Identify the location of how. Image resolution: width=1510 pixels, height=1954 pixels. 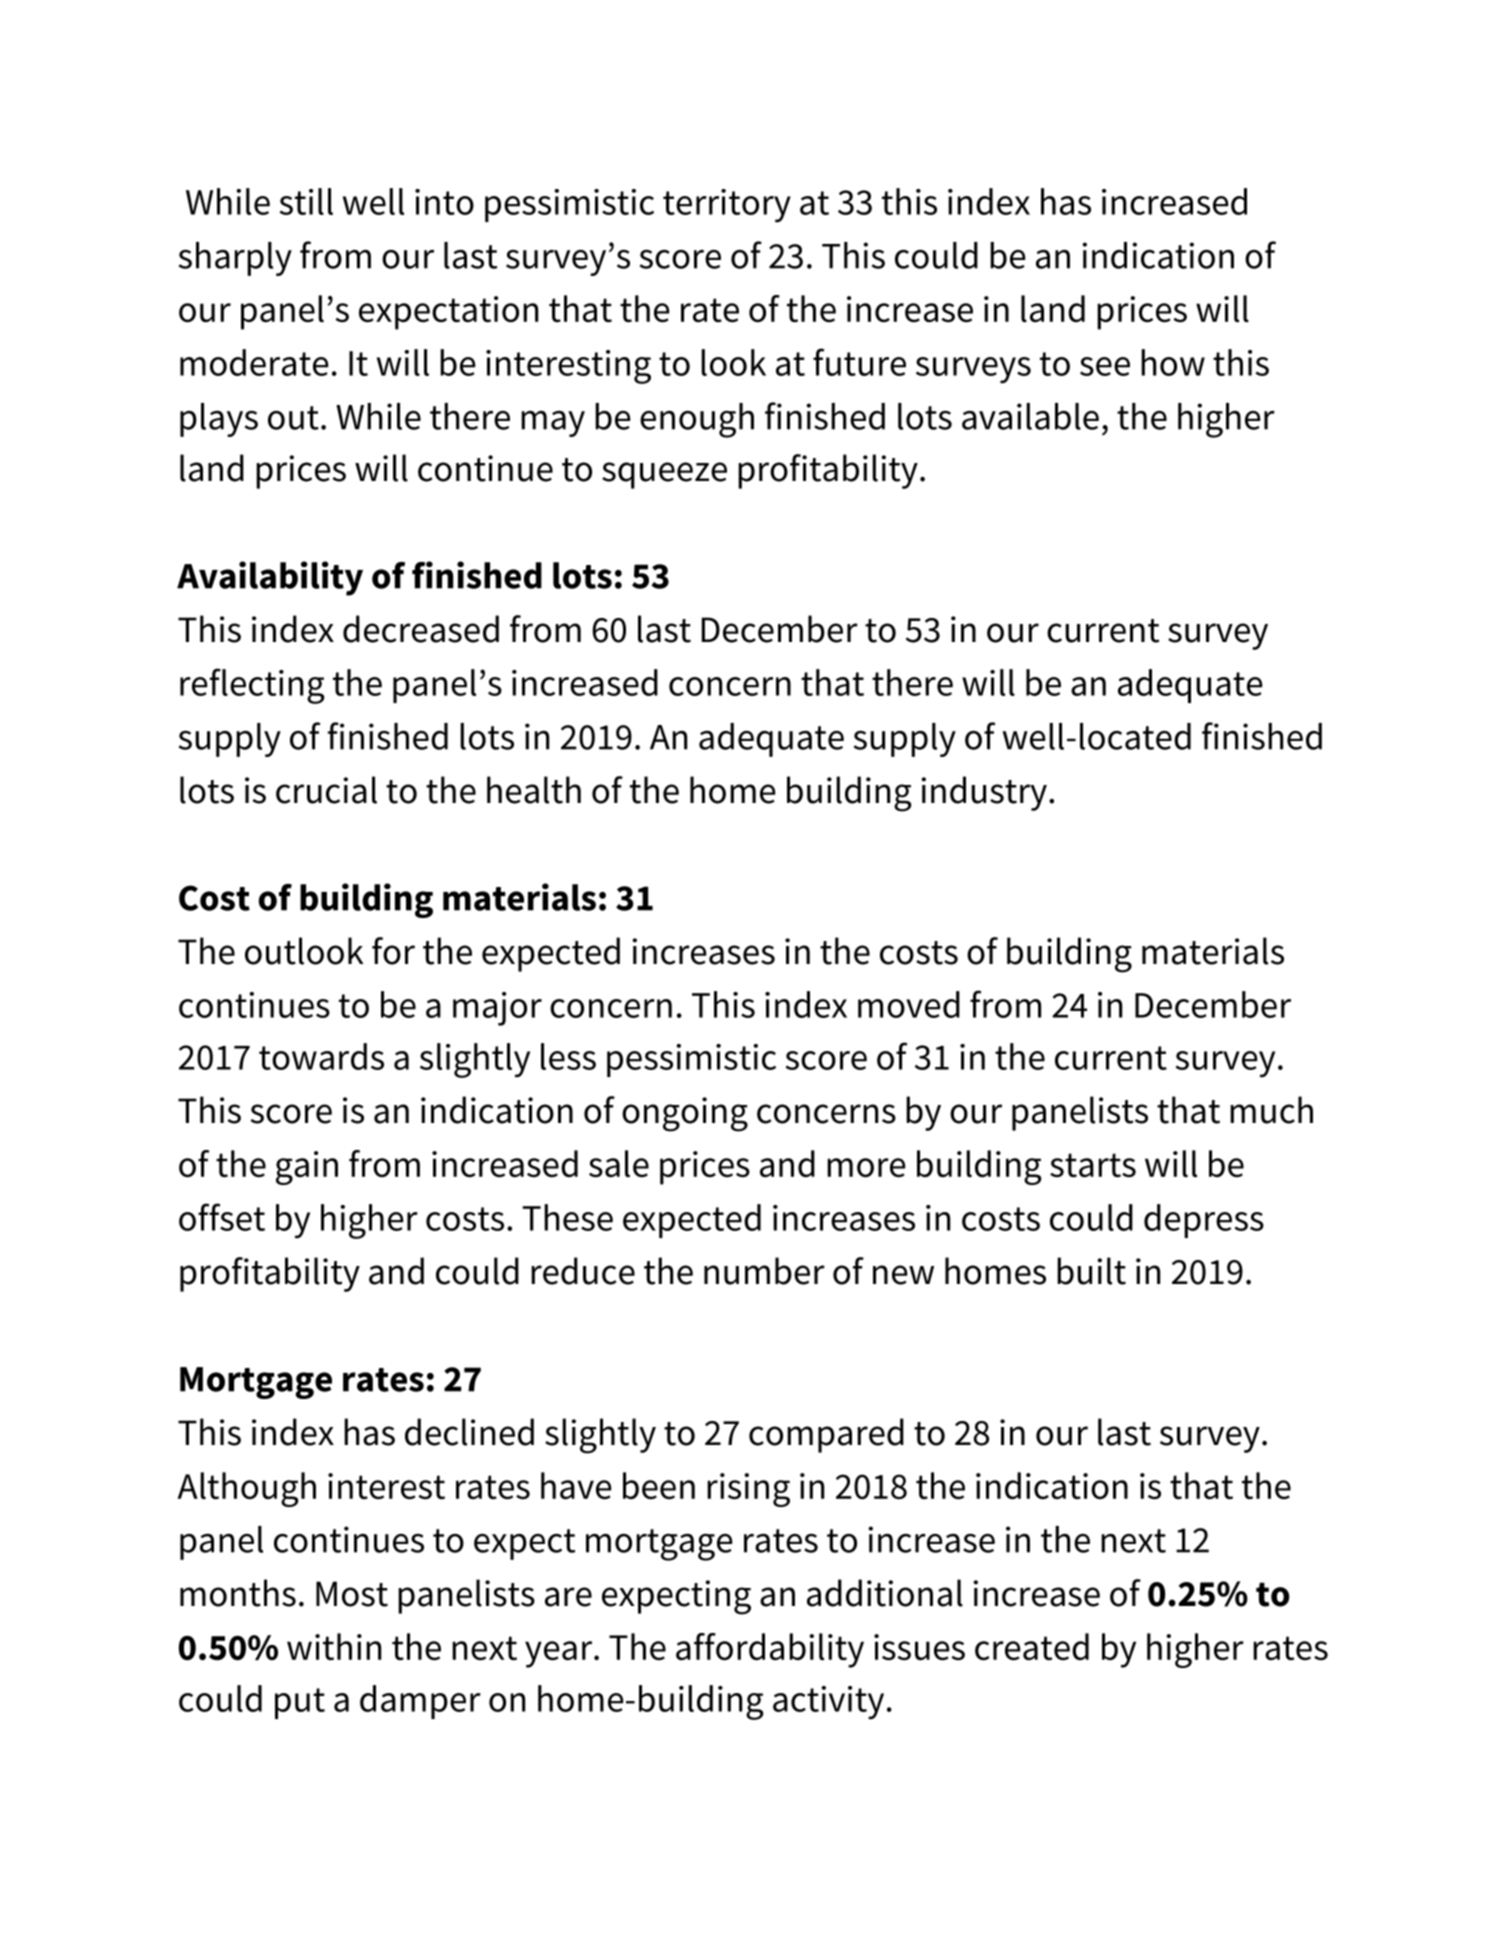
(1173, 362).
